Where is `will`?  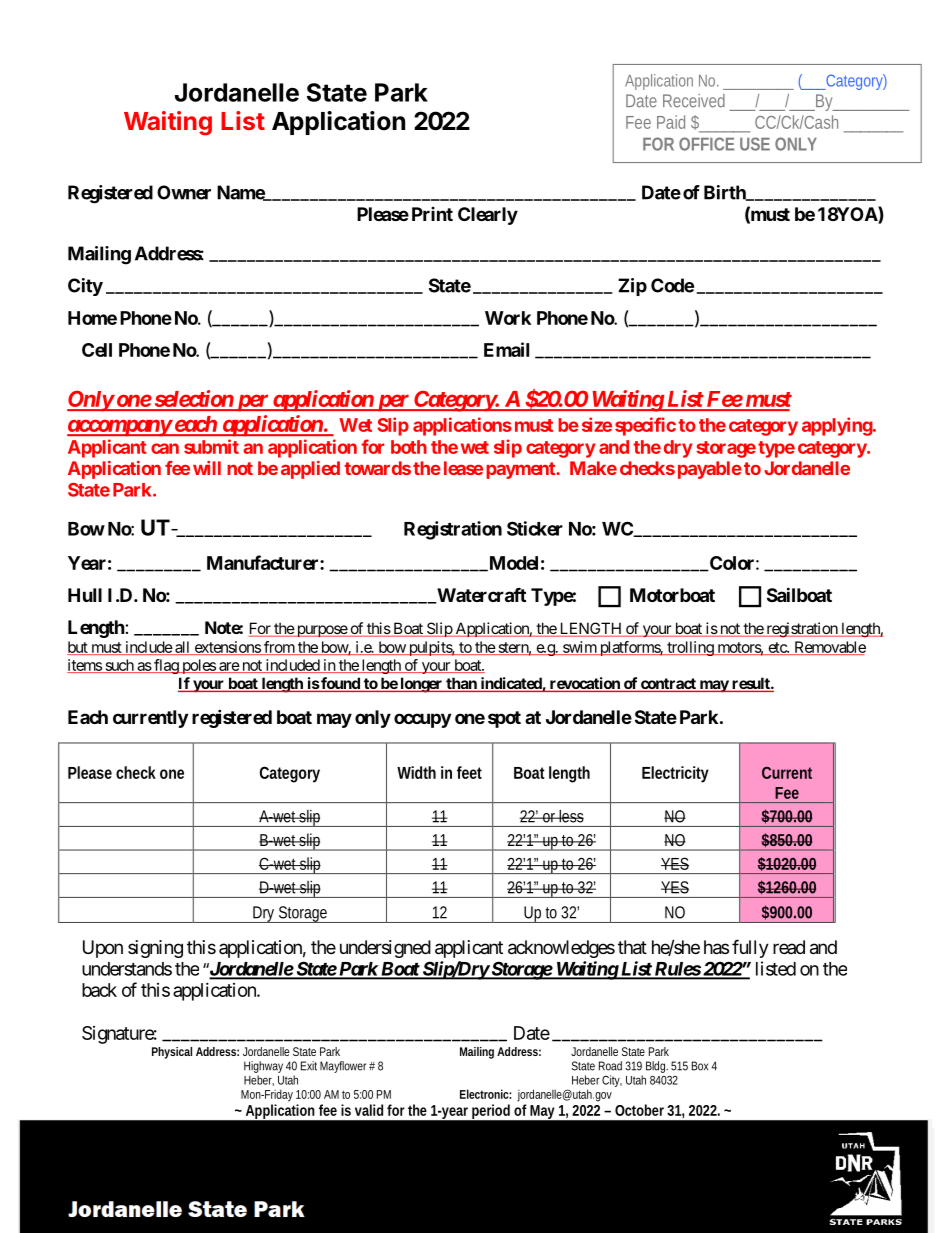 will is located at coordinates (207, 468).
